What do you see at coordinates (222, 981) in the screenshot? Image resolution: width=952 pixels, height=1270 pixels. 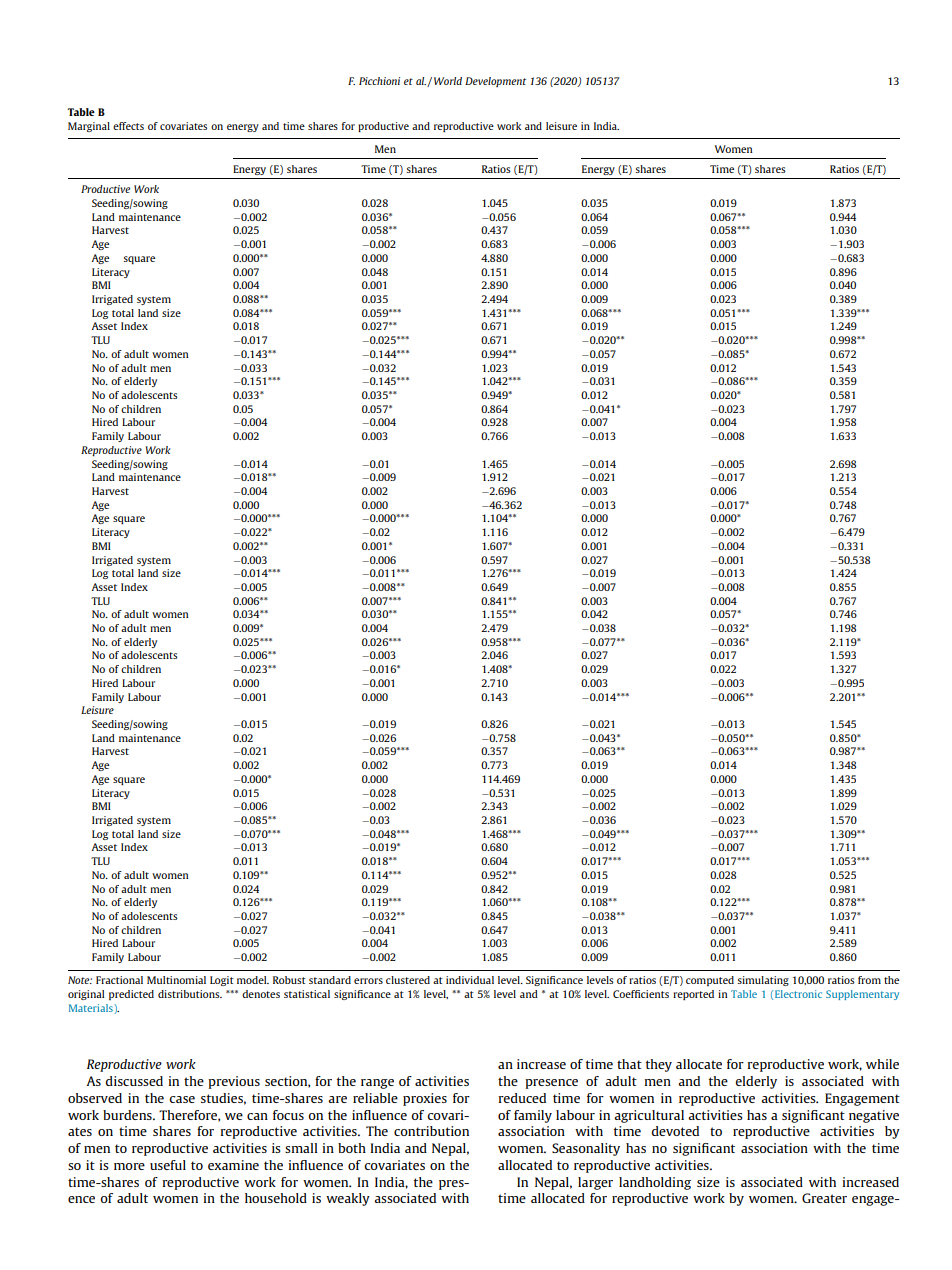 I see `Logit` at bounding box center [222, 981].
